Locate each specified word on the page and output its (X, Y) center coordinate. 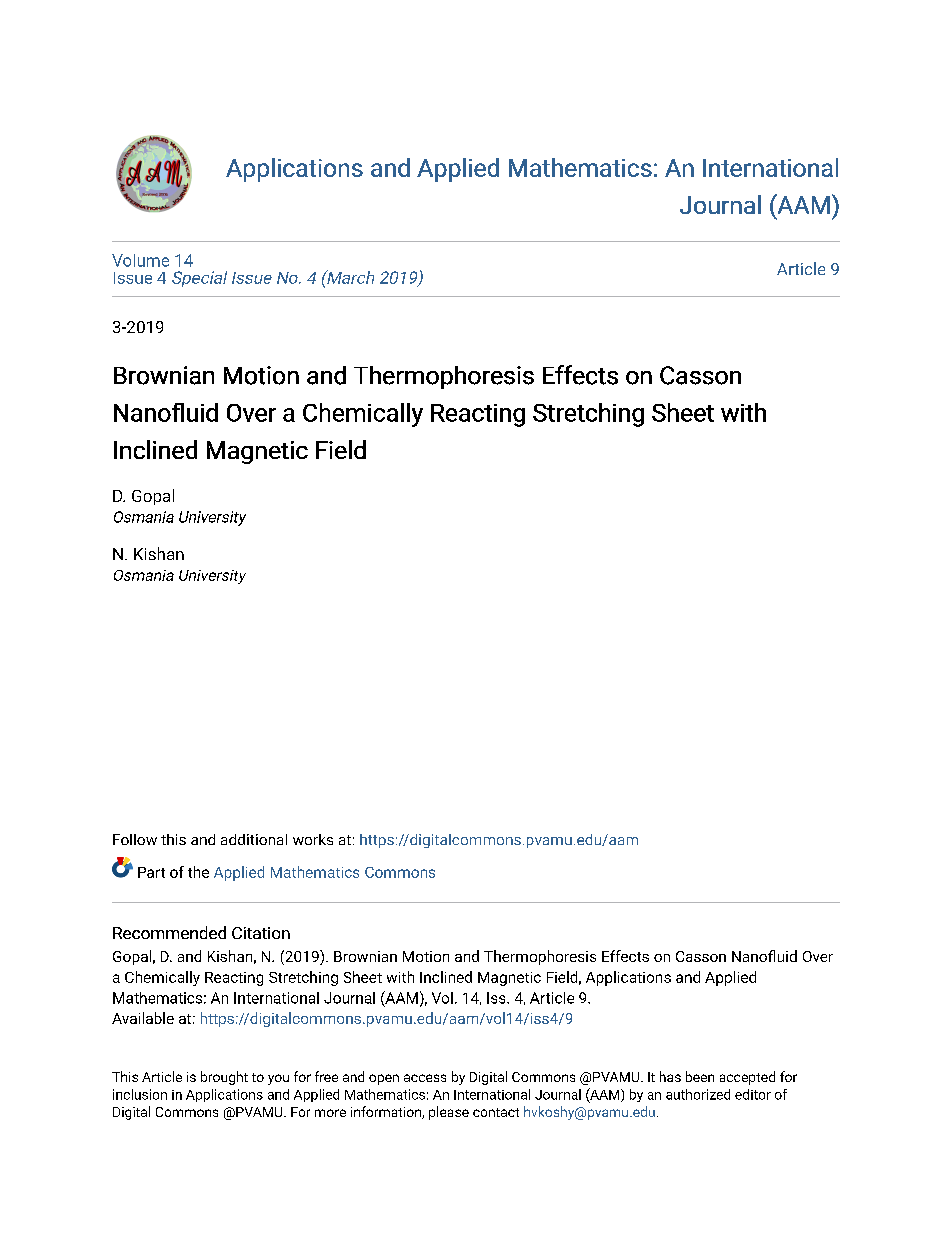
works (313, 839)
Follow (135, 839)
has (670, 1076)
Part (151, 872)
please (449, 1113)
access (425, 1078)
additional (254, 839)
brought (224, 1078)
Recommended (169, 932)
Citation (261, 933)
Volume (140, 260)
